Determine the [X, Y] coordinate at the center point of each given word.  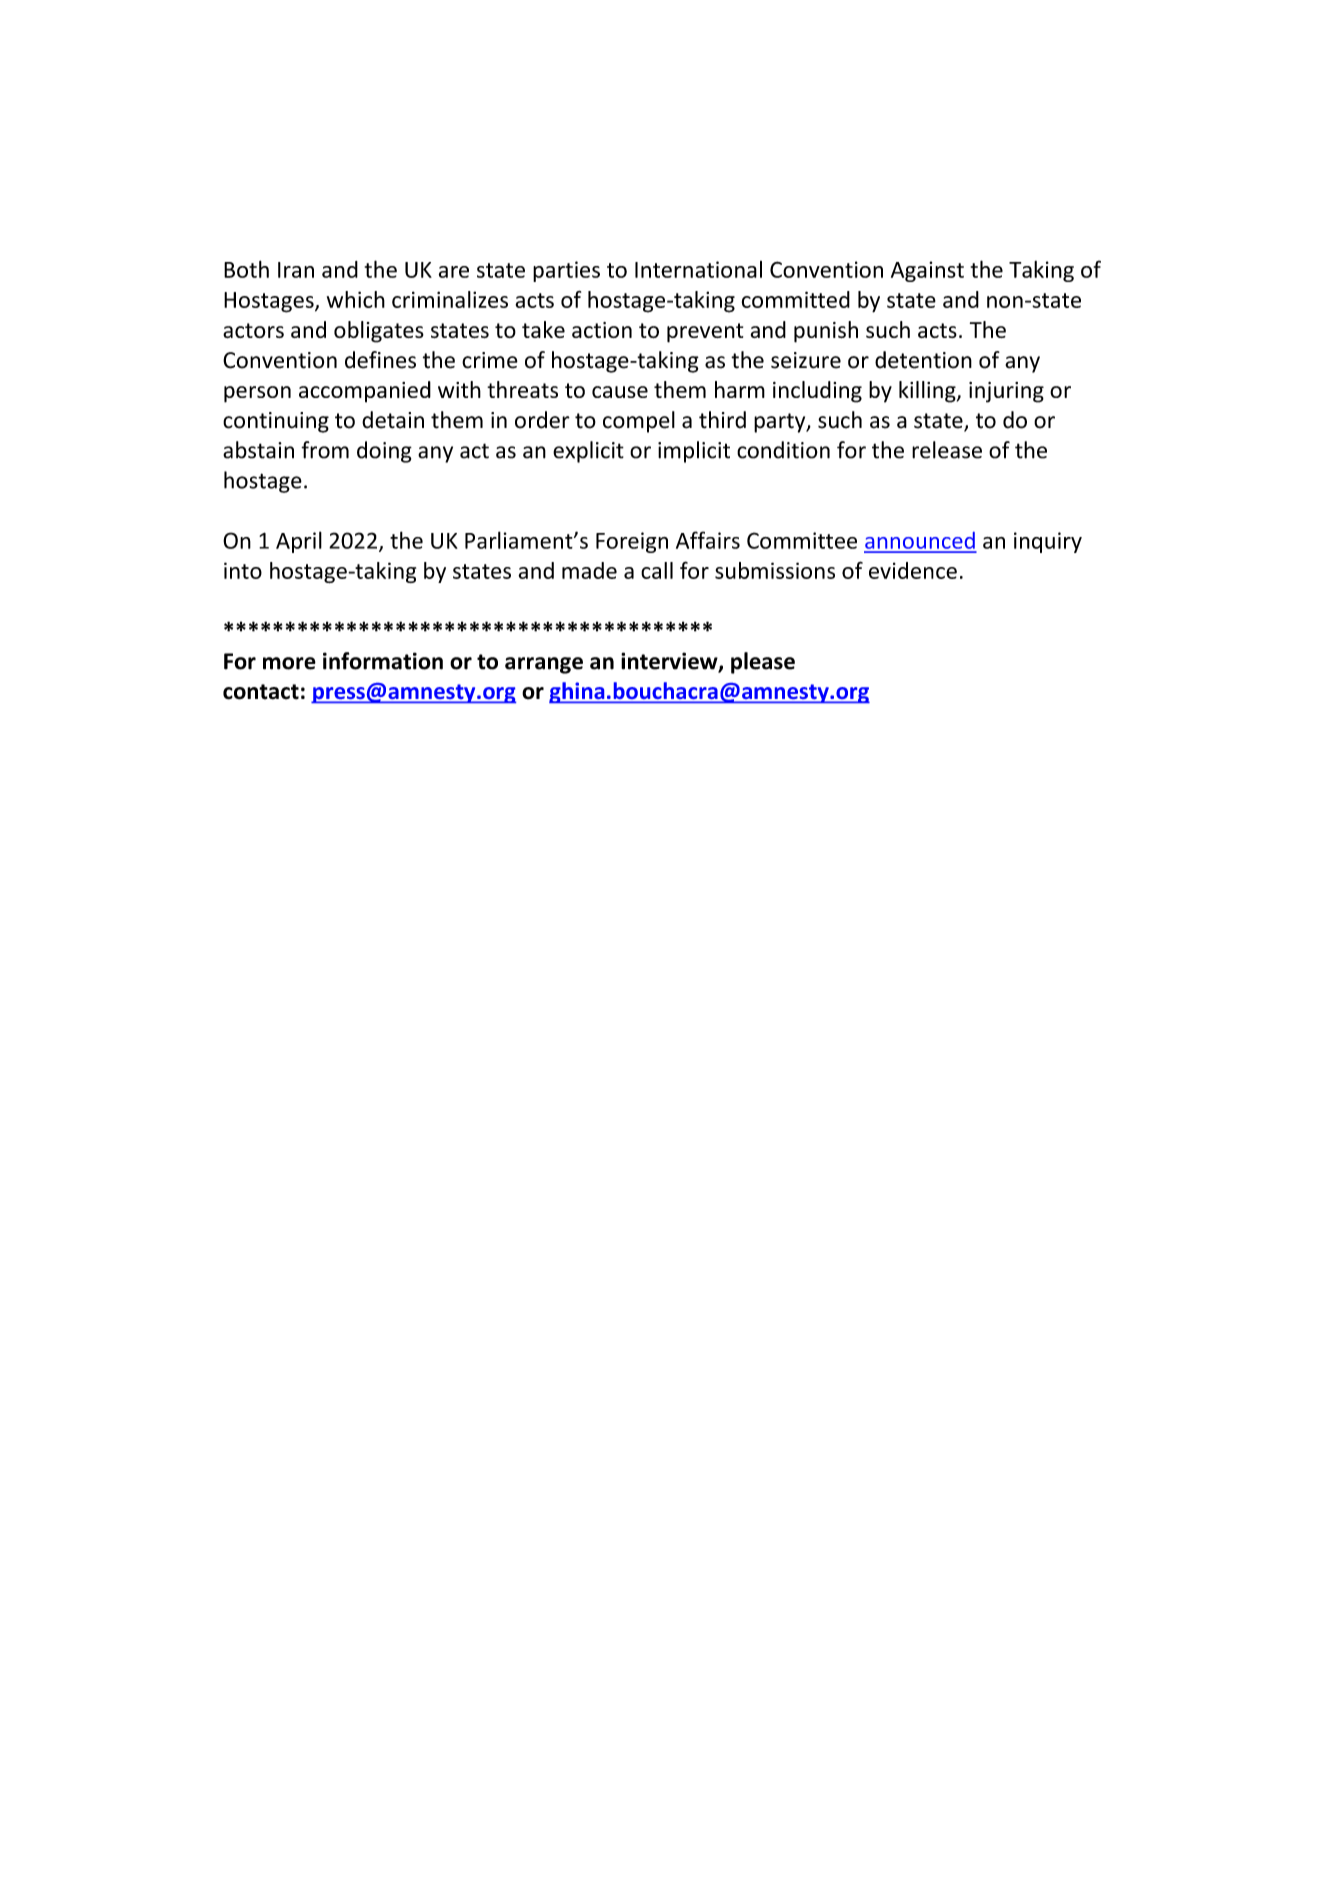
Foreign [632, 542]
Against [927, 271]
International [698, 269]
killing [928, 392]
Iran [296, 270]
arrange [544, 665]
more [289, 663]
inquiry [1048, 542]
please [763, 663]
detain [393, 420]
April [299, 542]
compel [639, 422]
